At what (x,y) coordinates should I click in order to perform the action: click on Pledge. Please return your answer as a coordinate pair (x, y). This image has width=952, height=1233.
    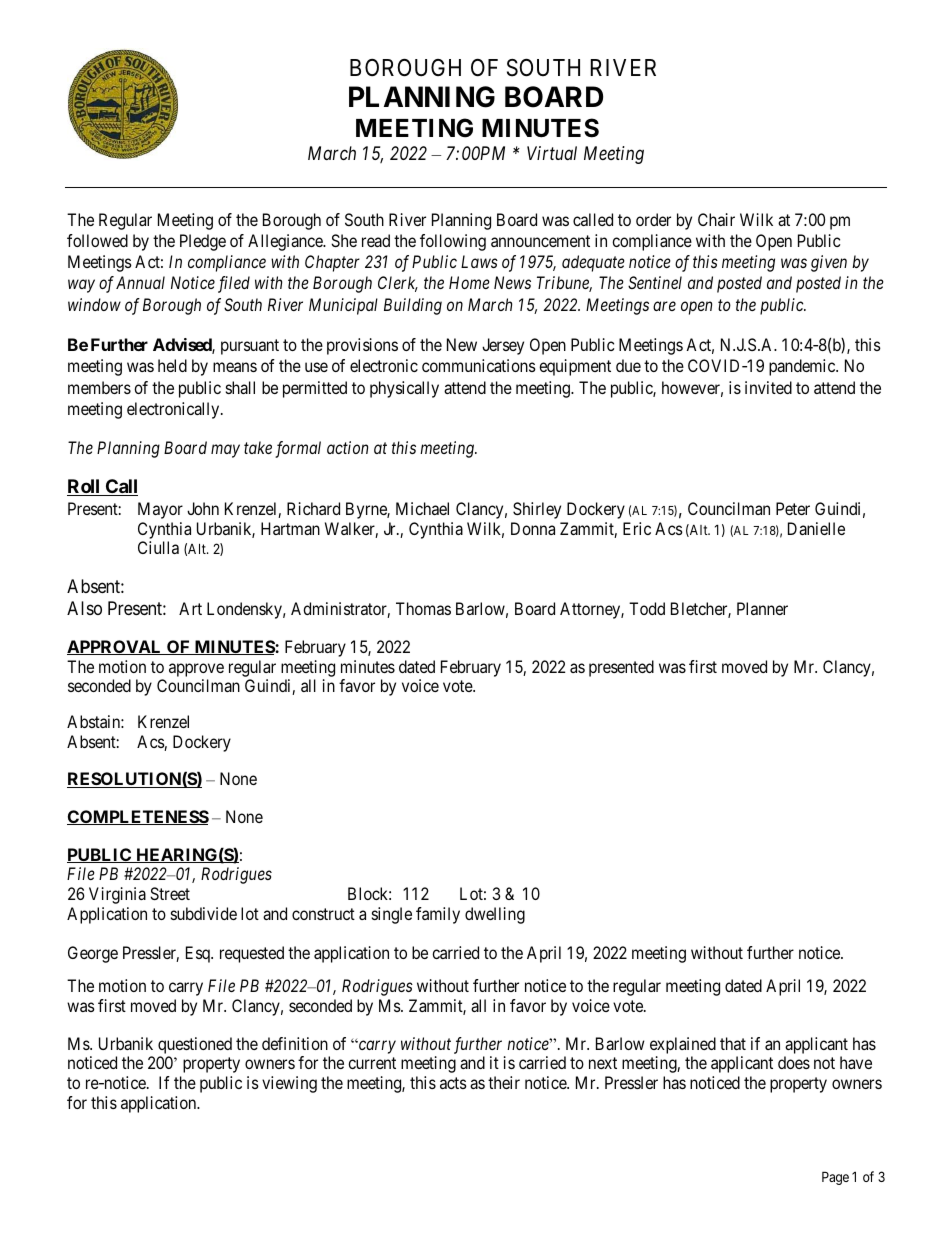
    Looking at the image, I should click on (203, 242).
